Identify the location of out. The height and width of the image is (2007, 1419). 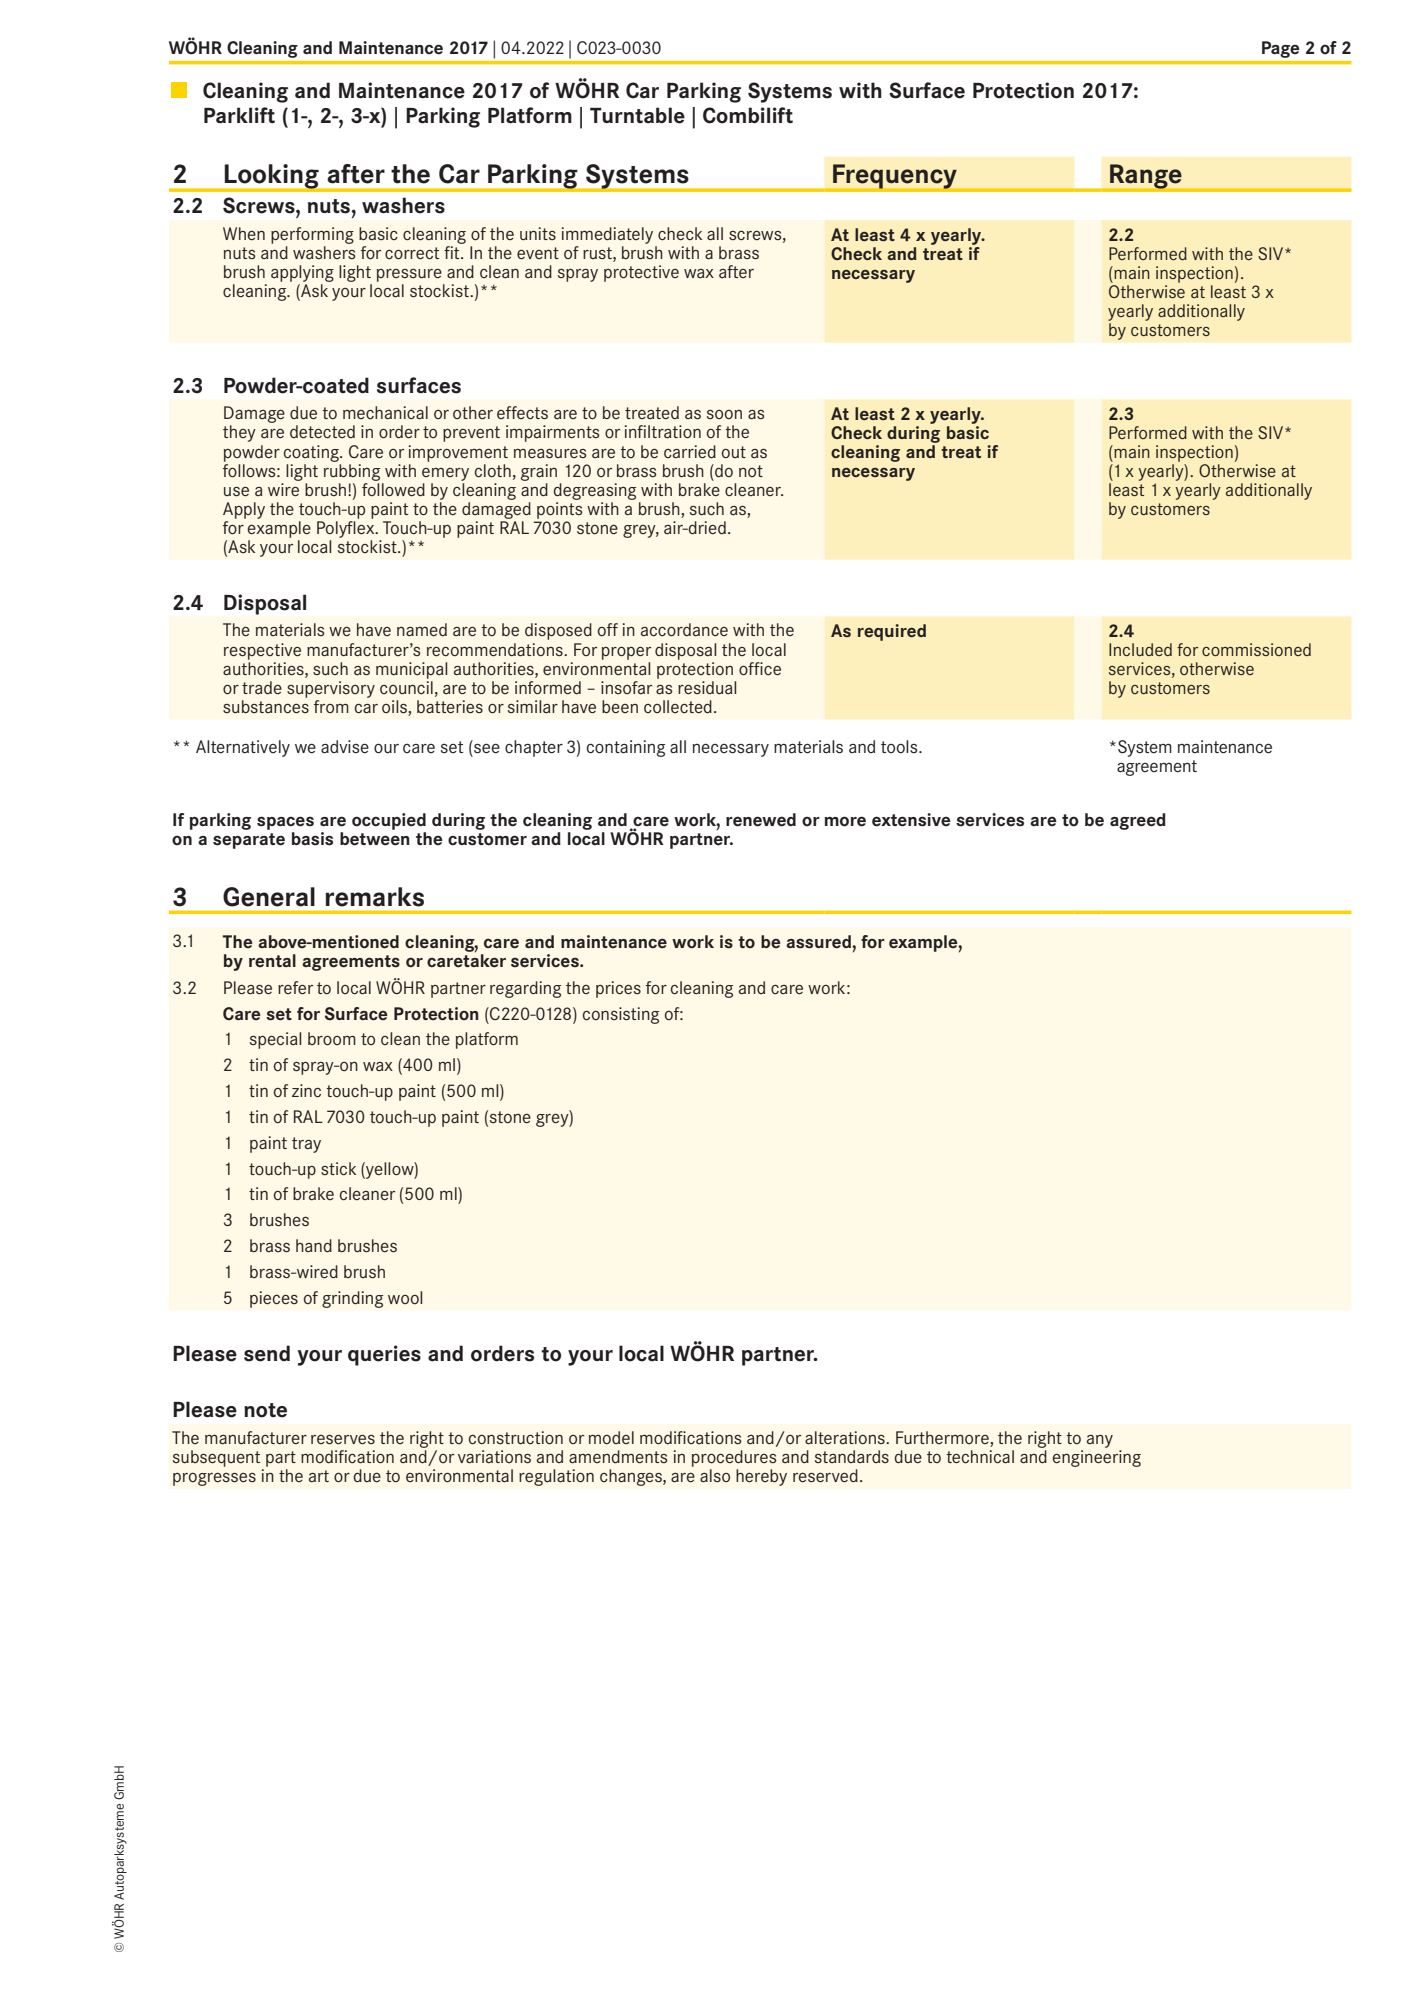
(734, 452).
